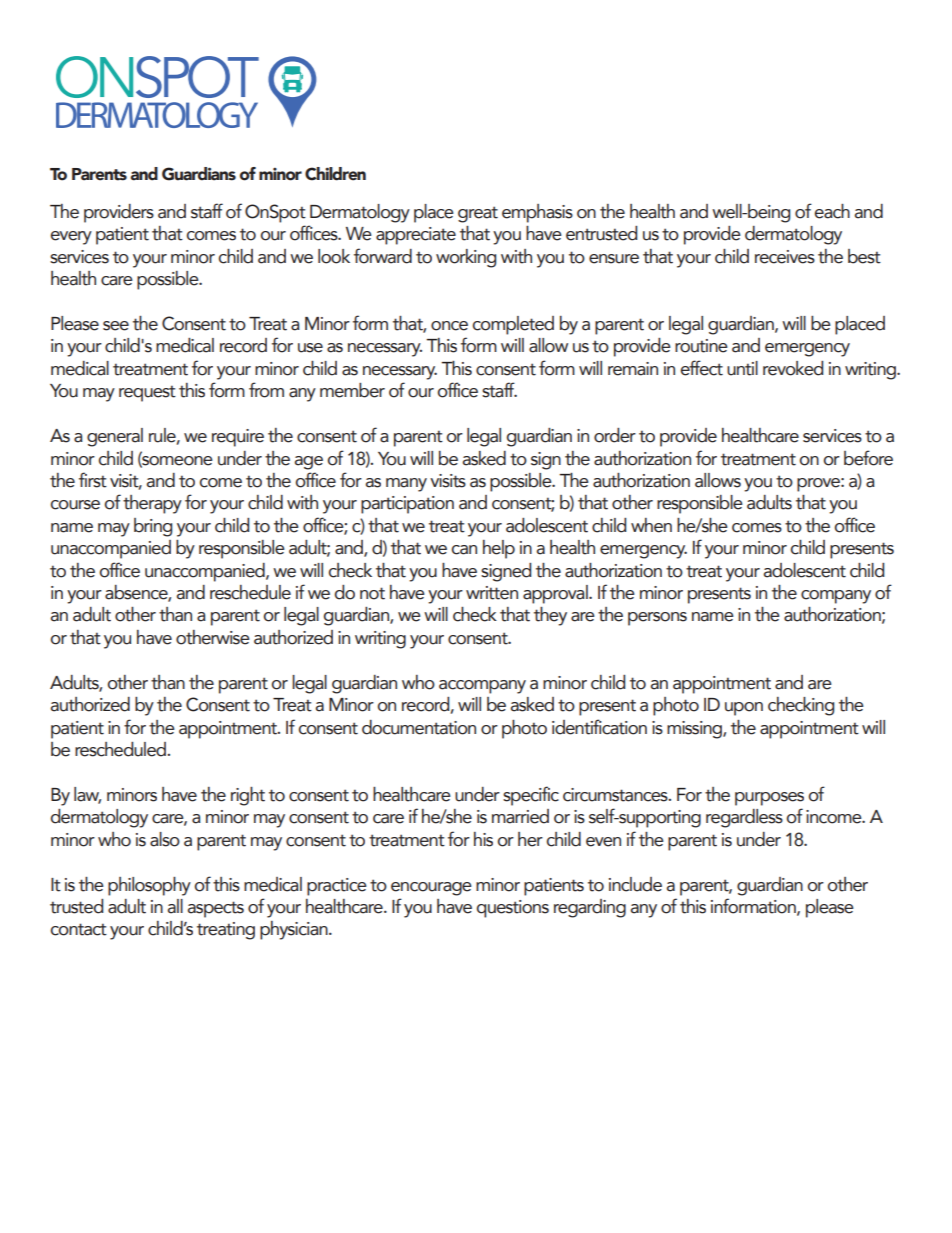  What do you see at coordinates (513, 909) in the page?
I see `questions` at bounding box center [513, 909].
